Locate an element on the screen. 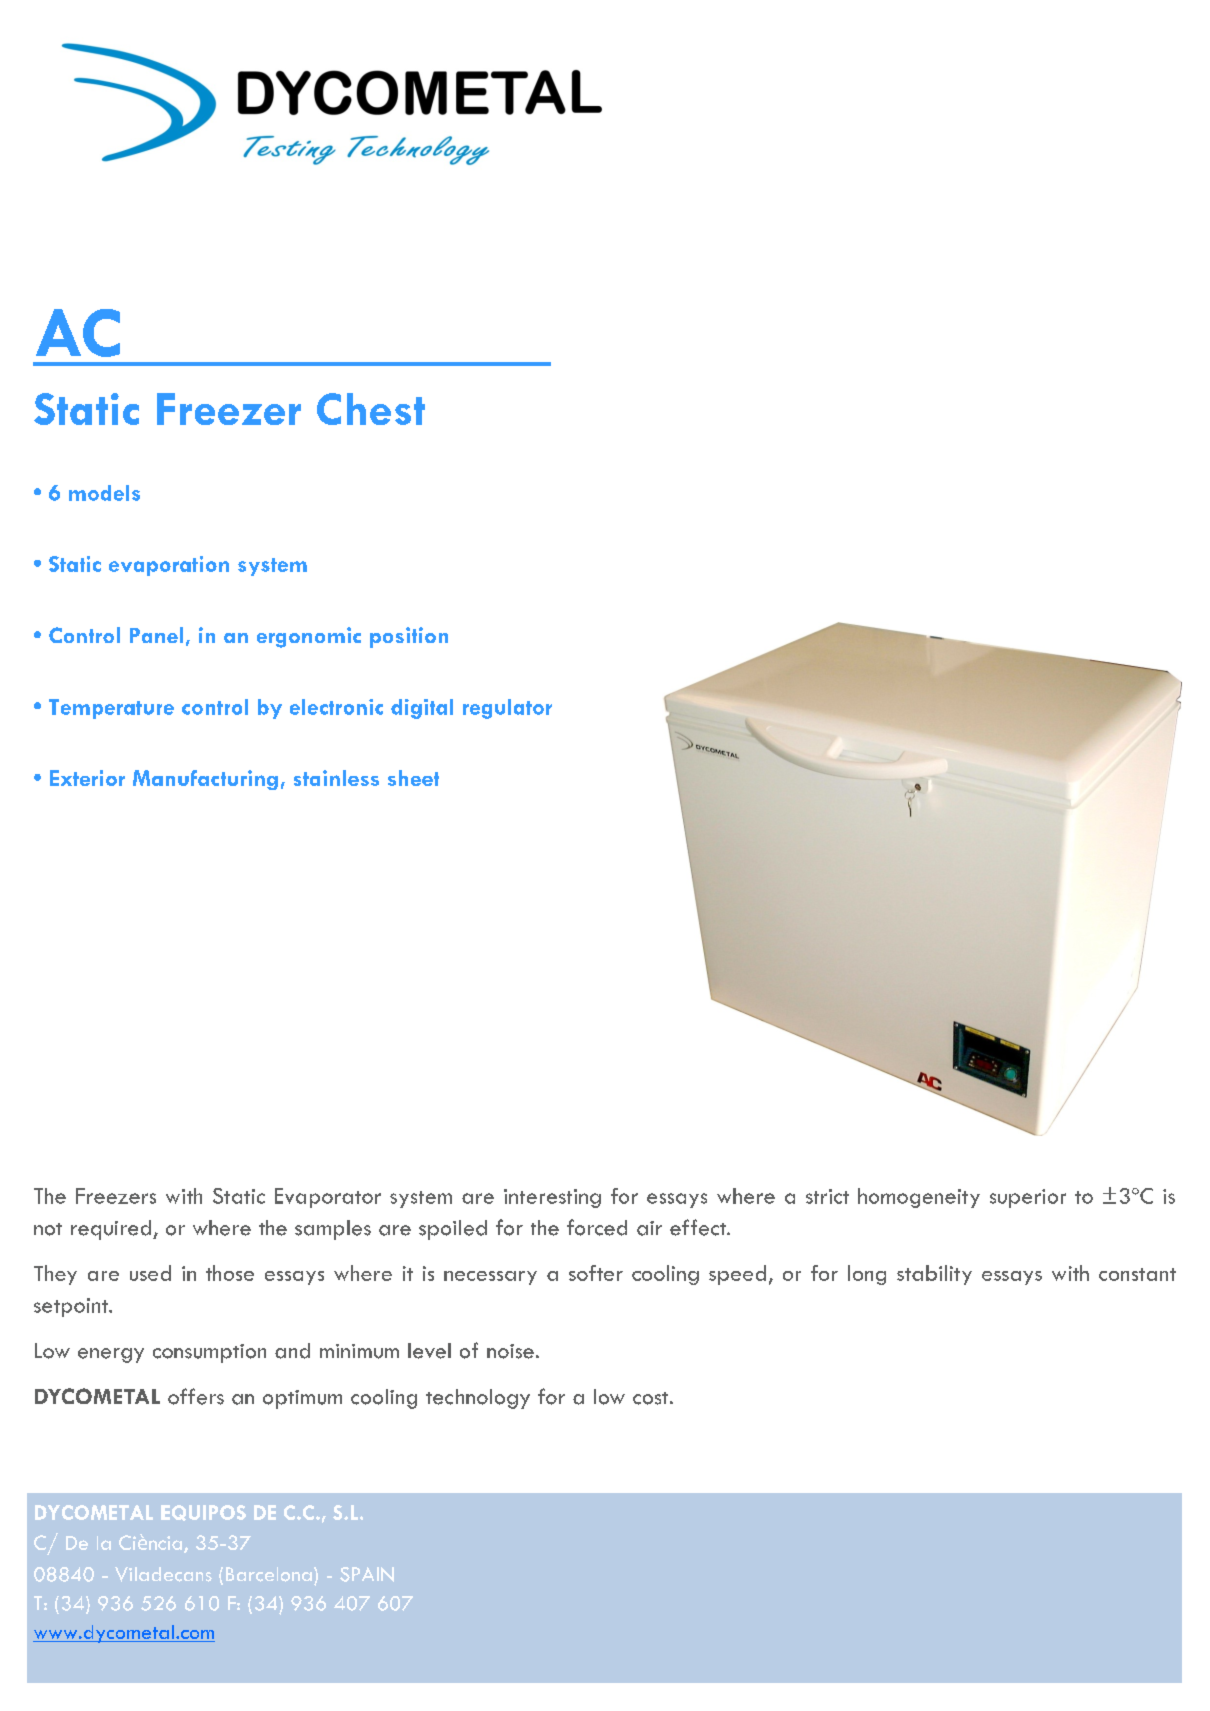 Image resolution: width=1210 pixels, height=1711 pixels. Chest is located at coordinates (371, 409).
